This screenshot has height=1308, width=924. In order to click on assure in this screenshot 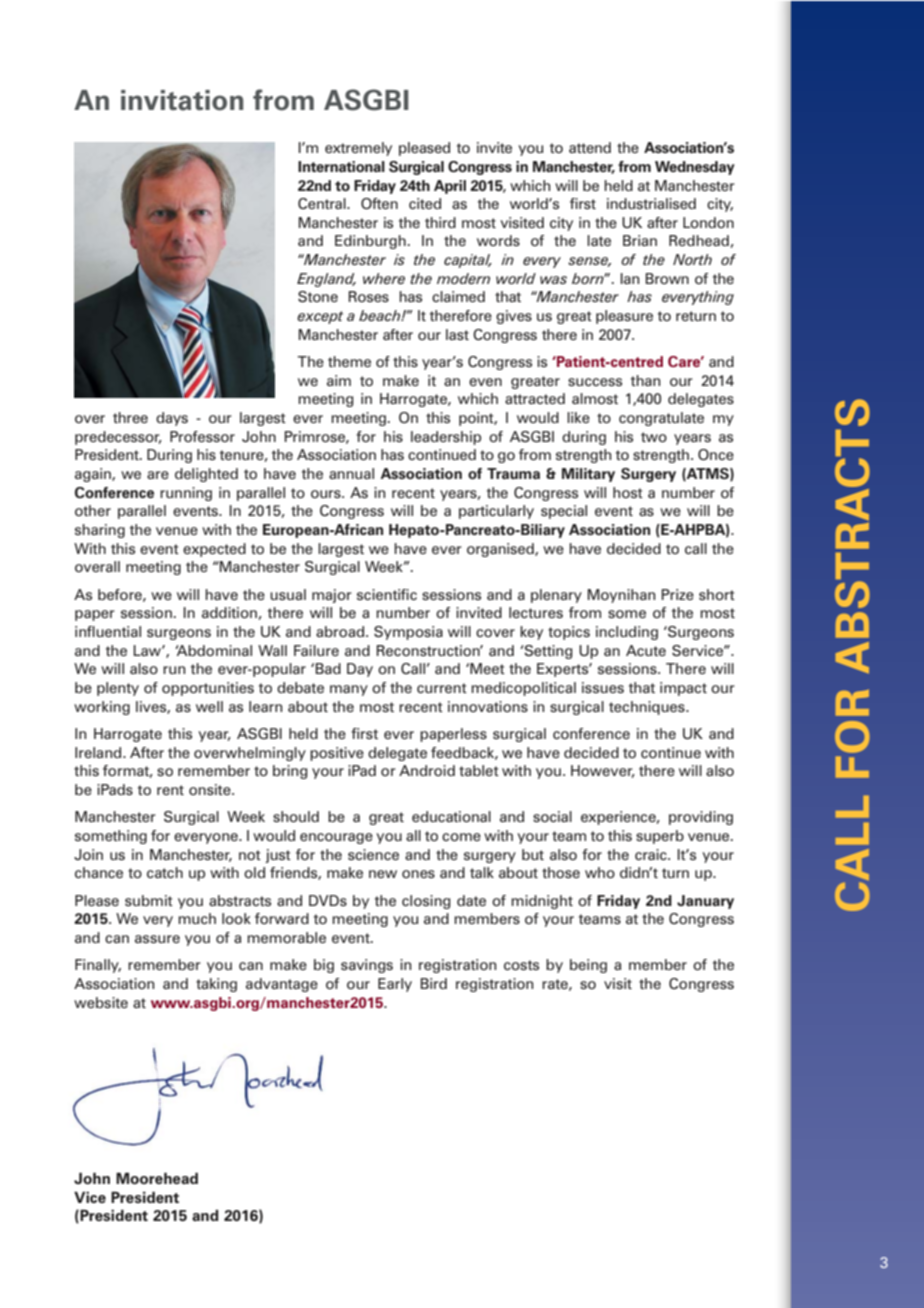, I will do `click(157, 939)`.
